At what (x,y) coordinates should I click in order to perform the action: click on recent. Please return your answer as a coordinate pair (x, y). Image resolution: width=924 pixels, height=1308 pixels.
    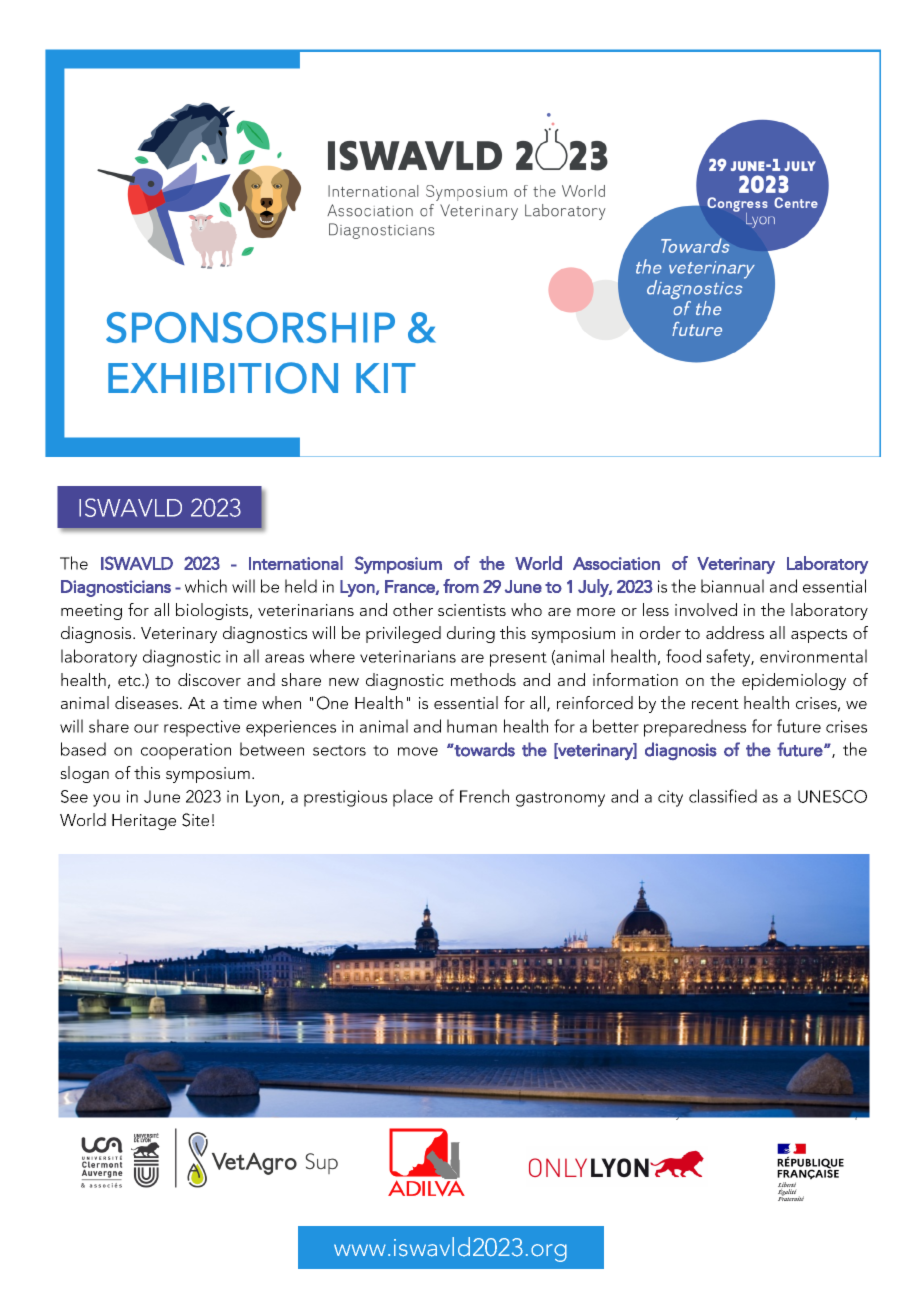
    Looking at the image, I should click on (715, 704).
